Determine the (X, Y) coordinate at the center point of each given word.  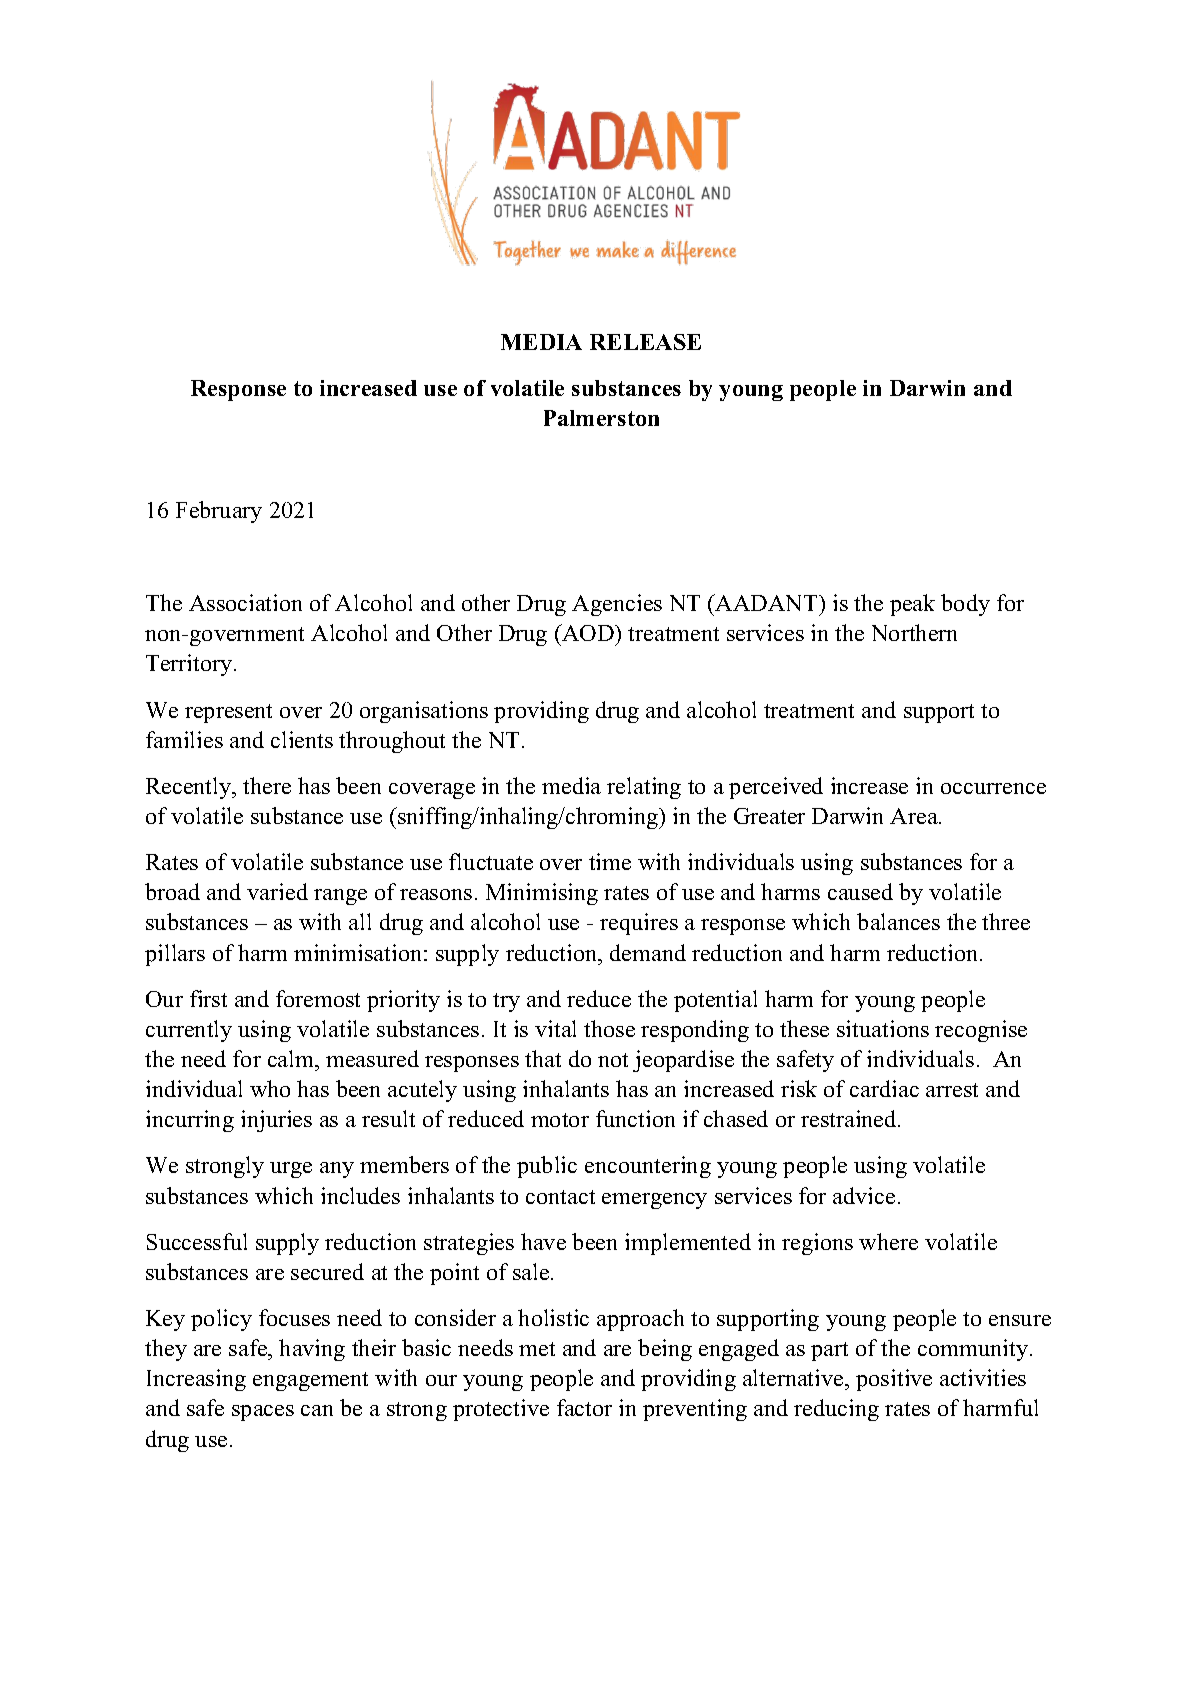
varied (277, 891)
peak (912, 605)
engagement (310, 1381)
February (219, 512)
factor (584, 1407)
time (610, 861)
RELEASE (645, 342)
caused (860, 891)
